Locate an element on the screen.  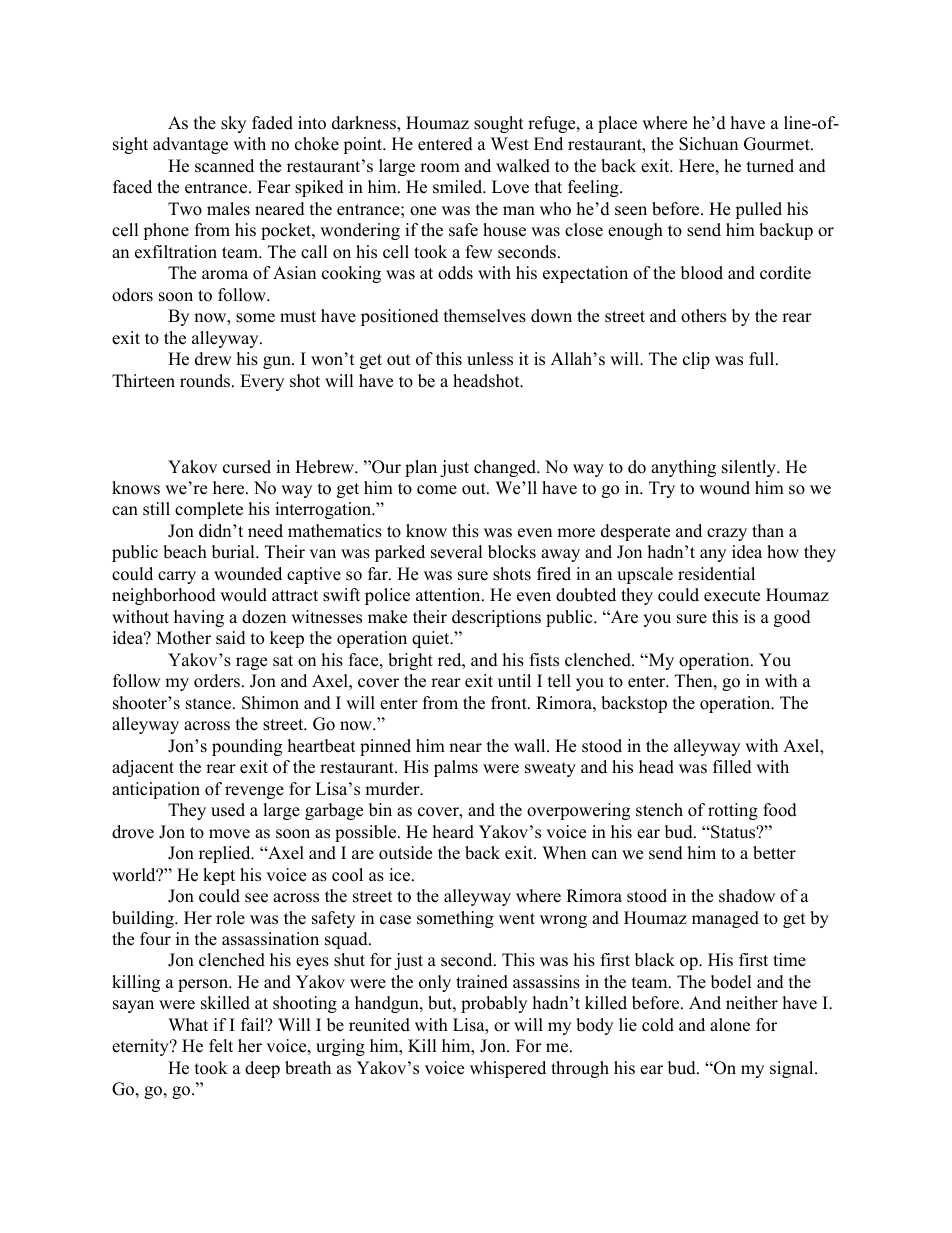
alone is located at coordinates (730, 1025).
